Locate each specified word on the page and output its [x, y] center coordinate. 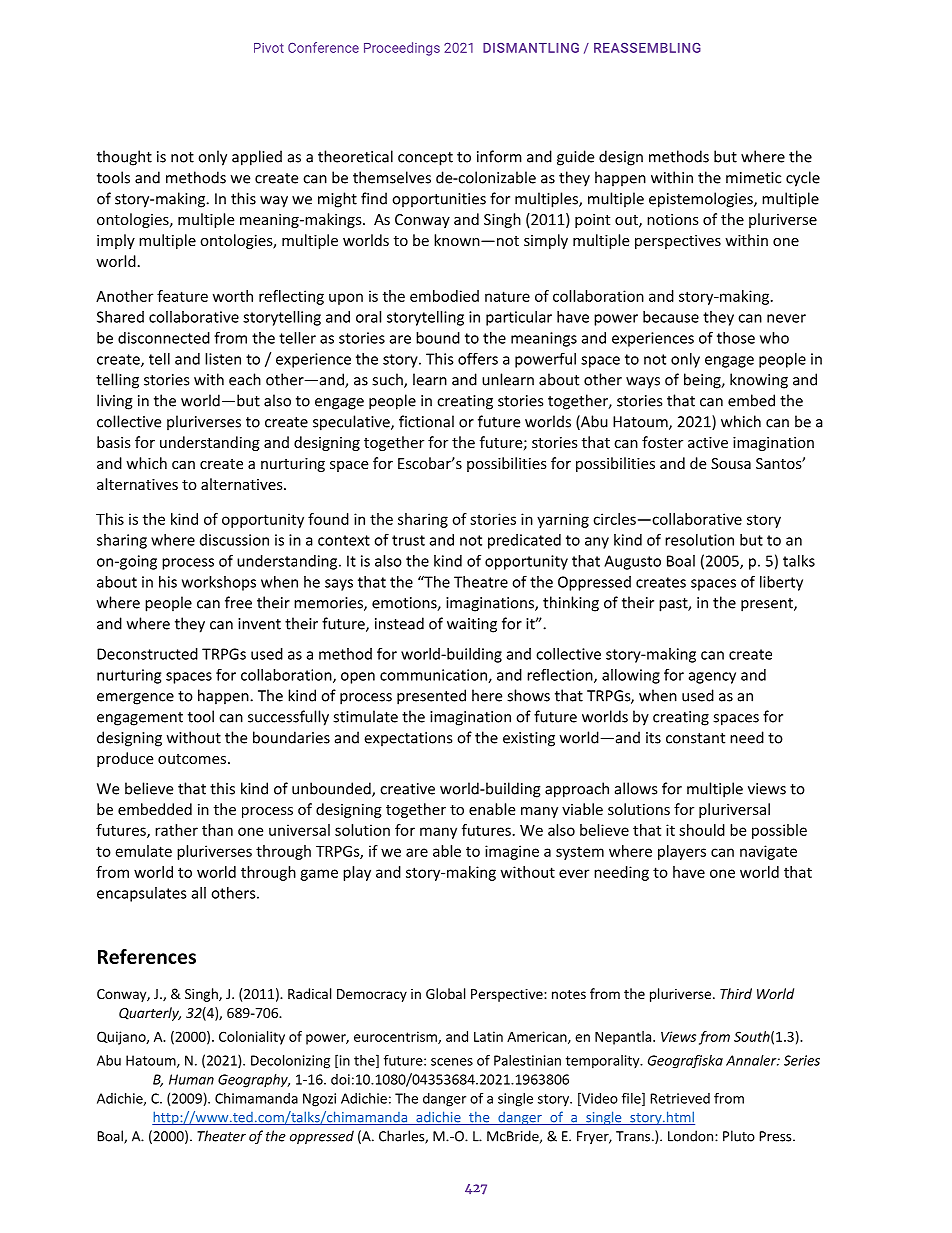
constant [695, 738]
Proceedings [402, 49]
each [245, 379]
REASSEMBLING [647, 47]
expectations [408, 739]
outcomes [192, 759]
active [708, 442]
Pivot [269, 48]
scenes [452, 1062]
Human [191, 1079]
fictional [426, 421]
